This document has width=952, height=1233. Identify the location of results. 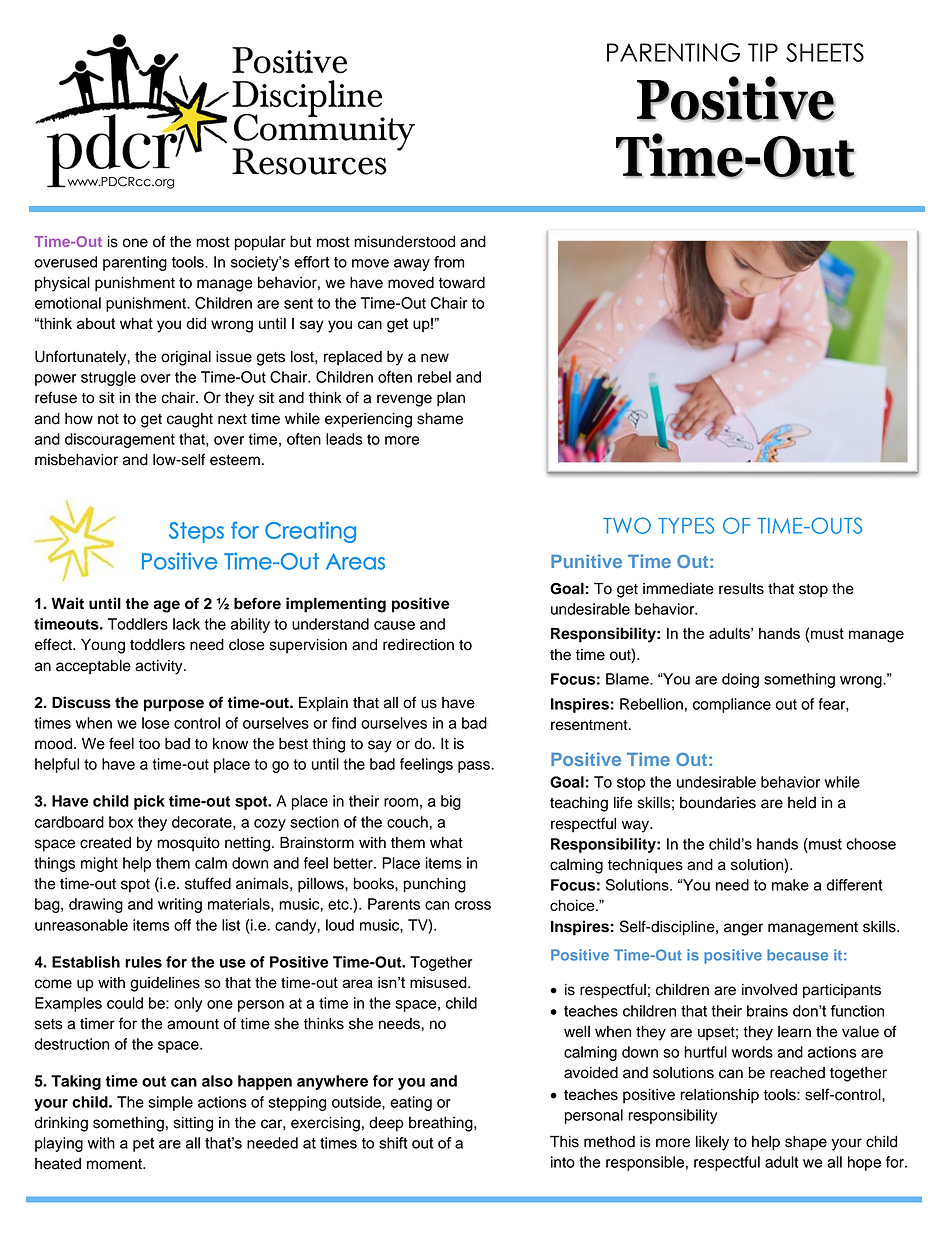
(741, 589).
